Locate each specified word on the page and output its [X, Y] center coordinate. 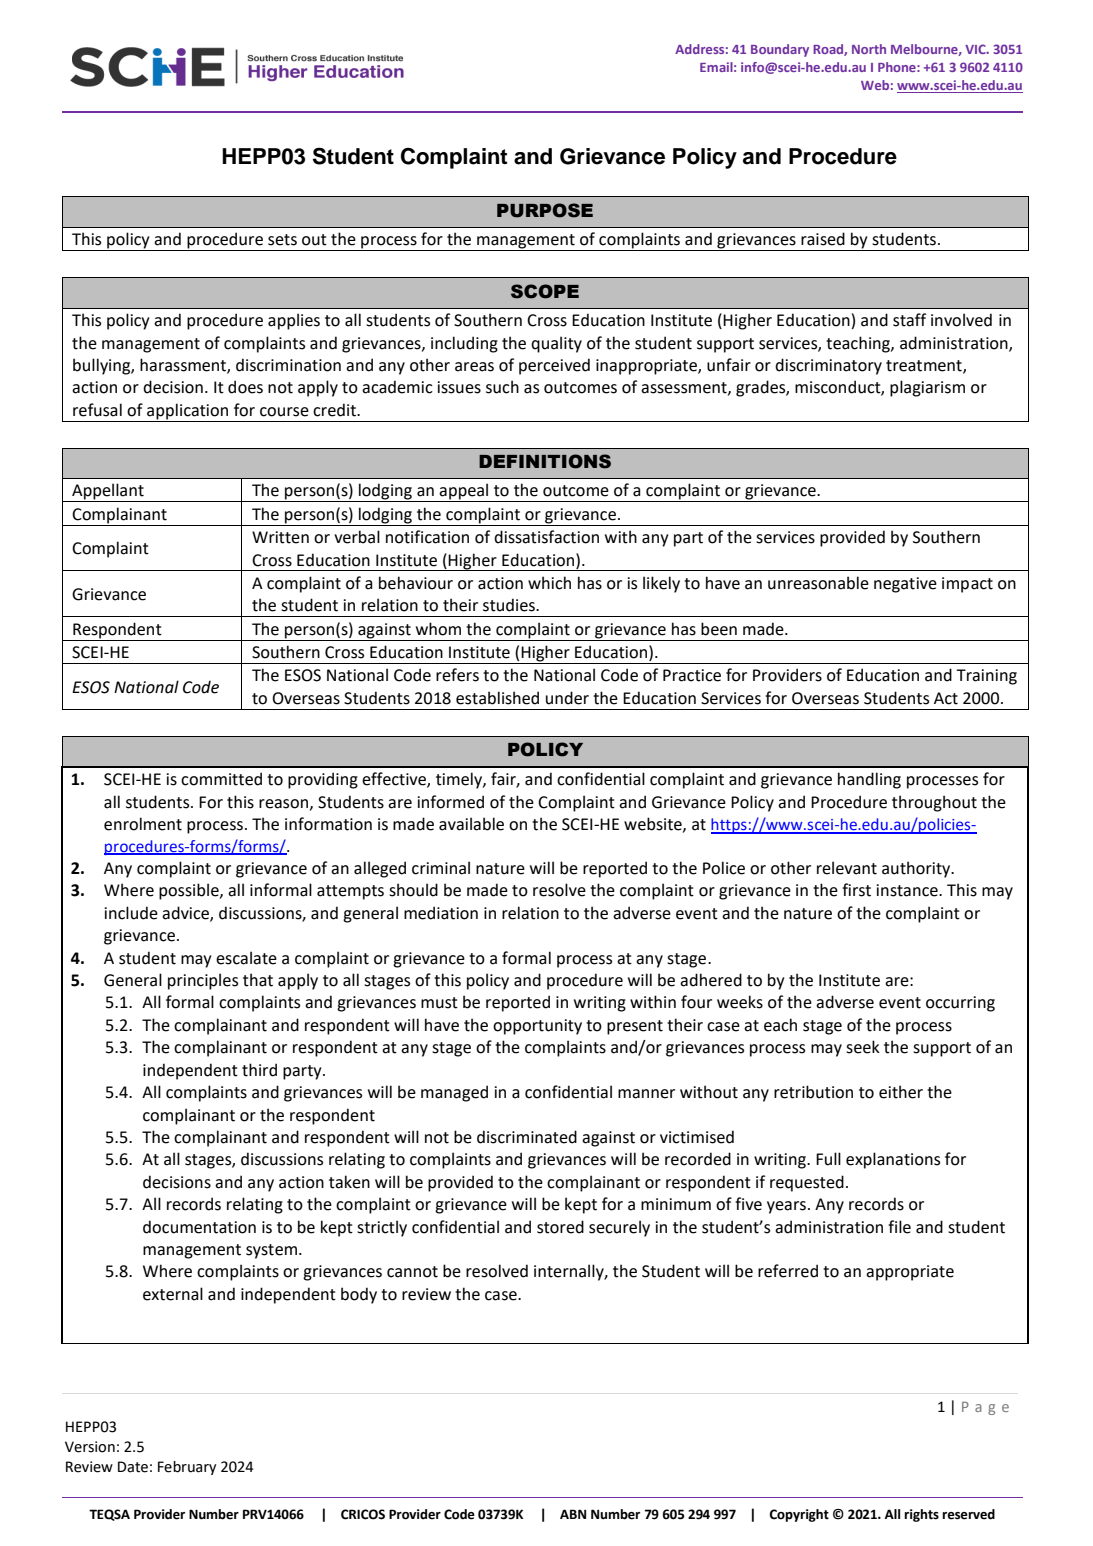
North [869, 49]
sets [282, 240]
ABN [573, 1514]
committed [221, 779]
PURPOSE [545, 210]
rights [921, 1515]
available [471, 824]
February [187, 1468]
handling [869, 780]
